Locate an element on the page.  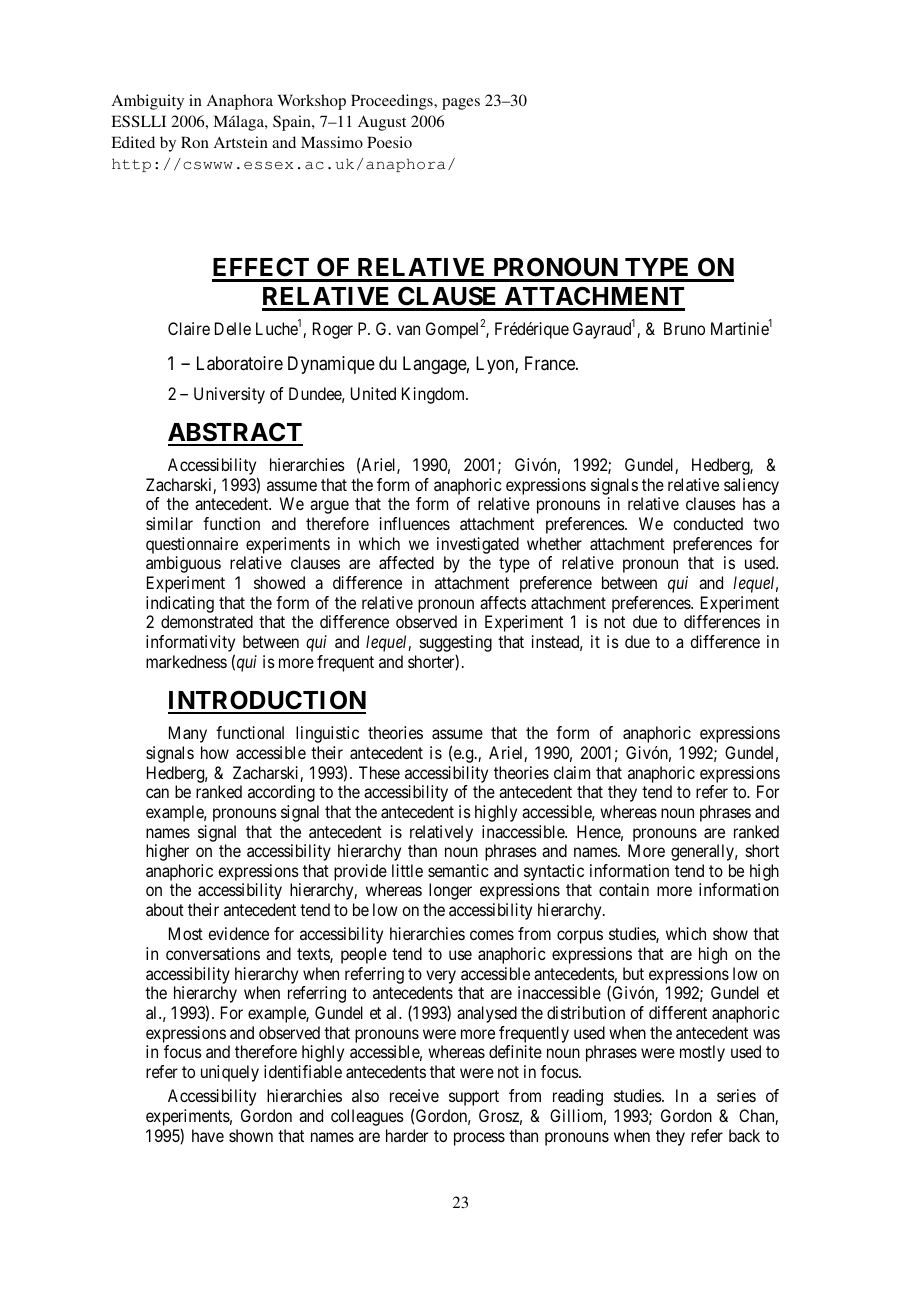
pages is located at coordinates (461, 104).
